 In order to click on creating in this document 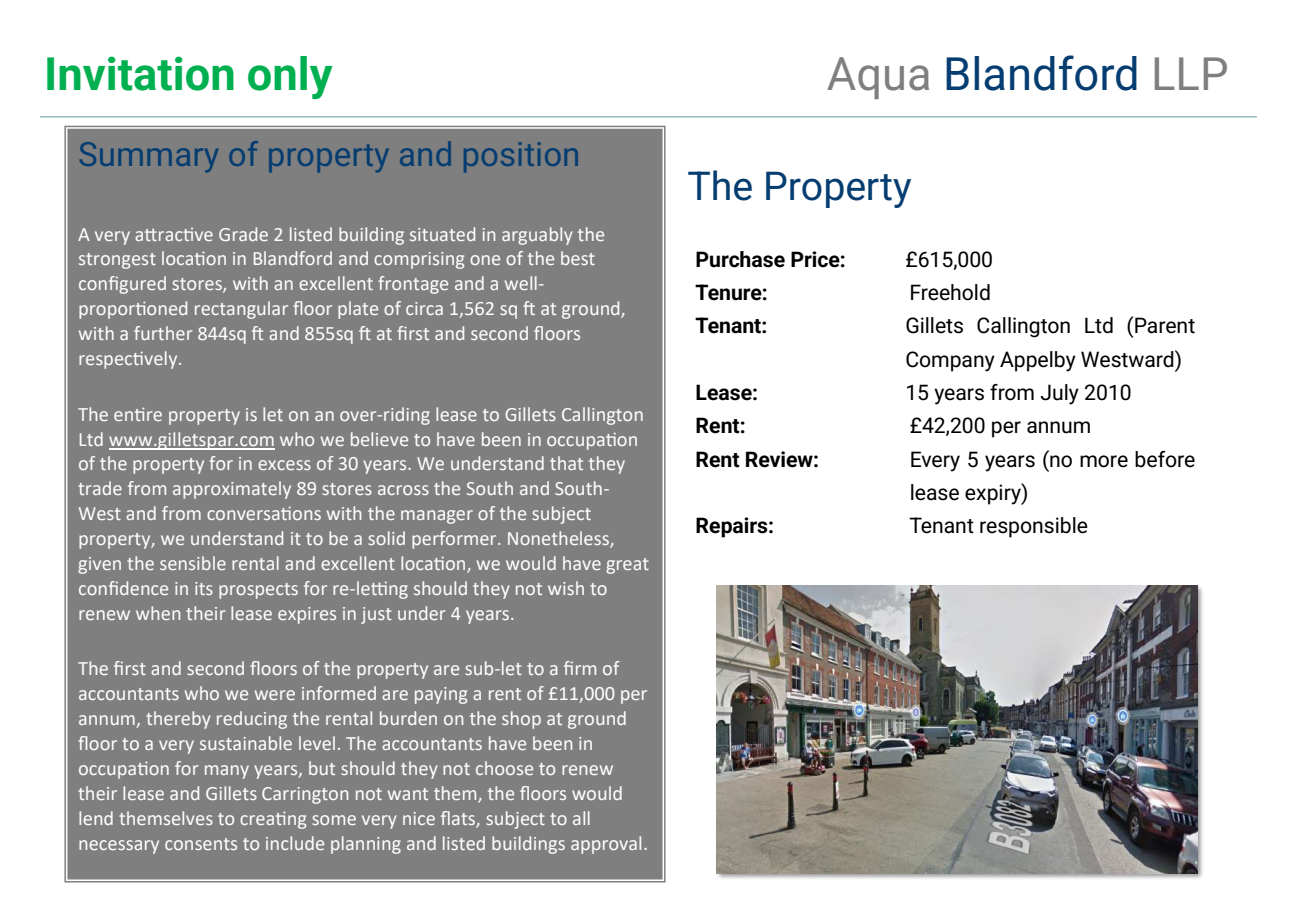, I will do `click(273, 820)`.
